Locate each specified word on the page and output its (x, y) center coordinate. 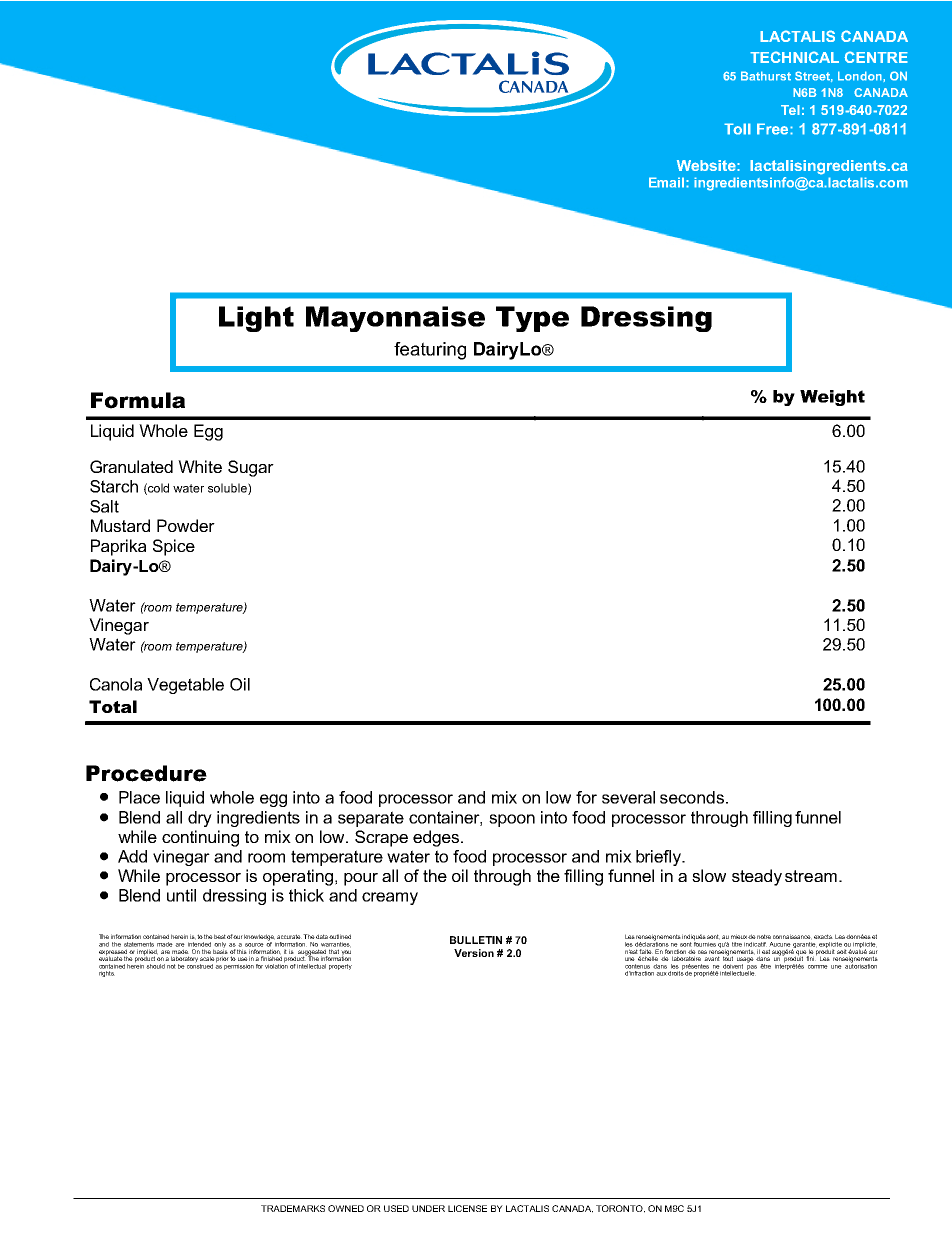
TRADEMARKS (293, 1208)
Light (256, 319)
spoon (512, 820)
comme (818, 967)
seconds (692, 797)
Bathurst (766, 76)
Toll (737, 129)
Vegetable (185, 686)
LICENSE (467, 1208)
